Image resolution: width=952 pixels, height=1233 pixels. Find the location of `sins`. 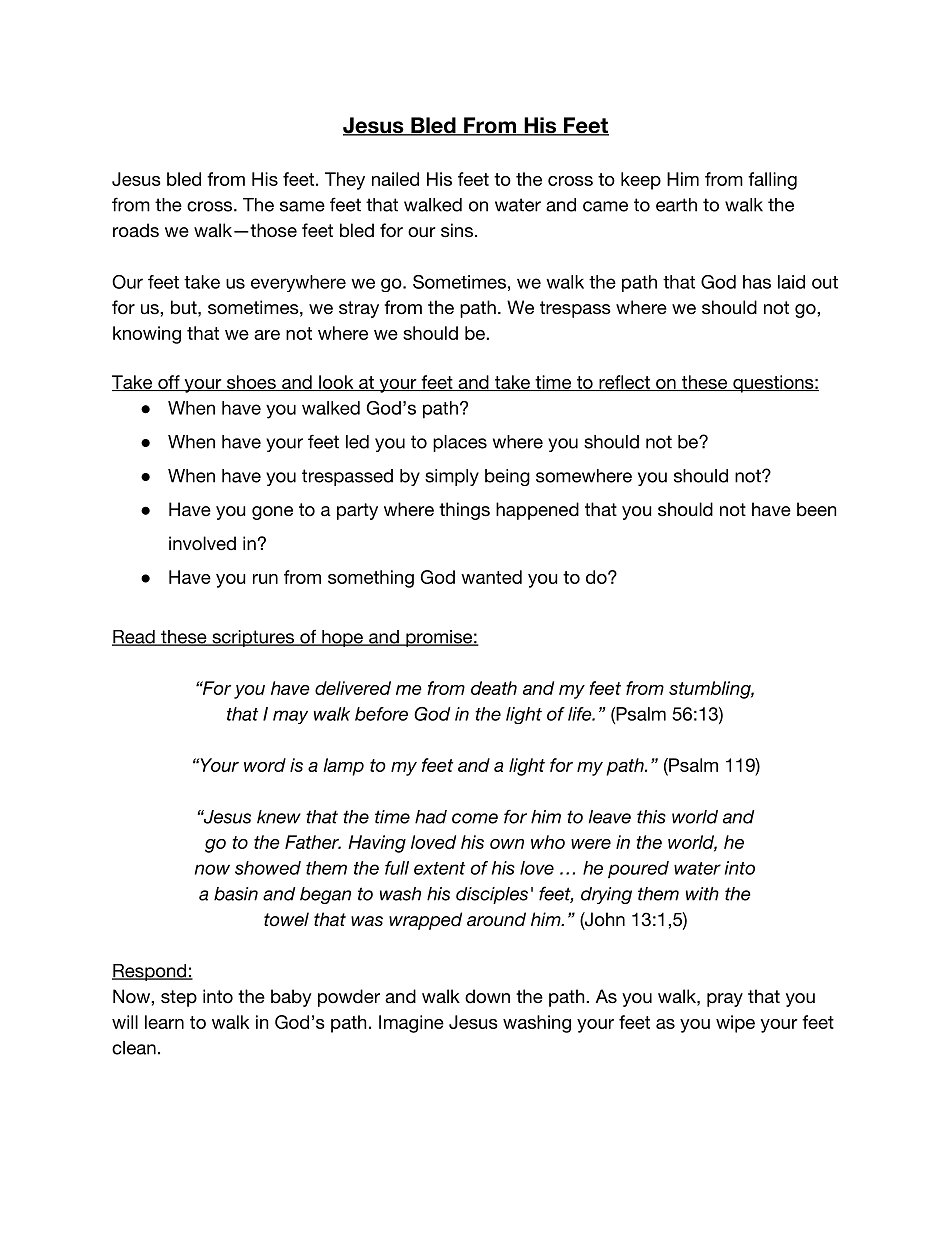

sins is located at coordinates (457, 230).
